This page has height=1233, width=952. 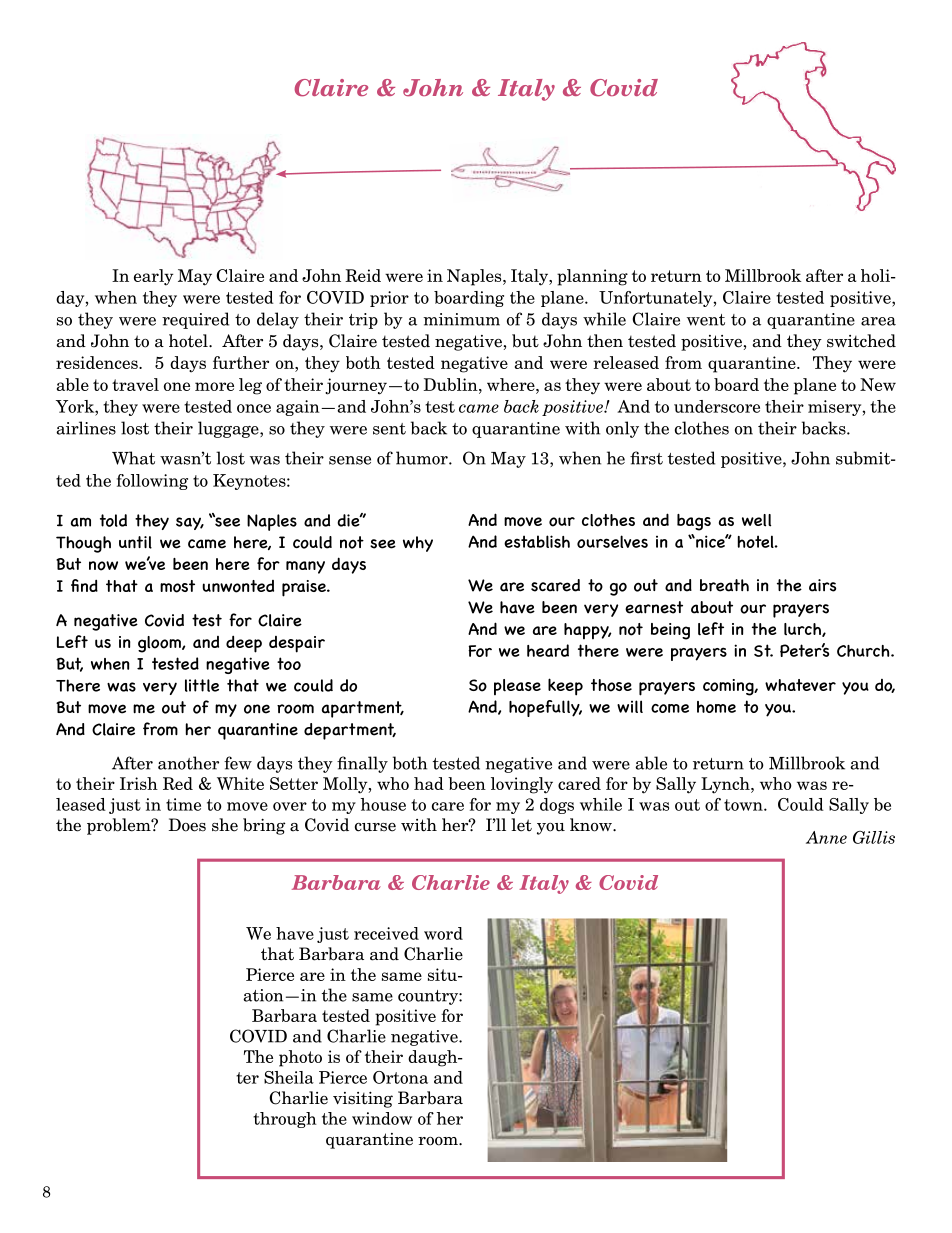 What do you see at coordinates (188, 763) in the page?
I see `another` at bounding box center [188, 763].
